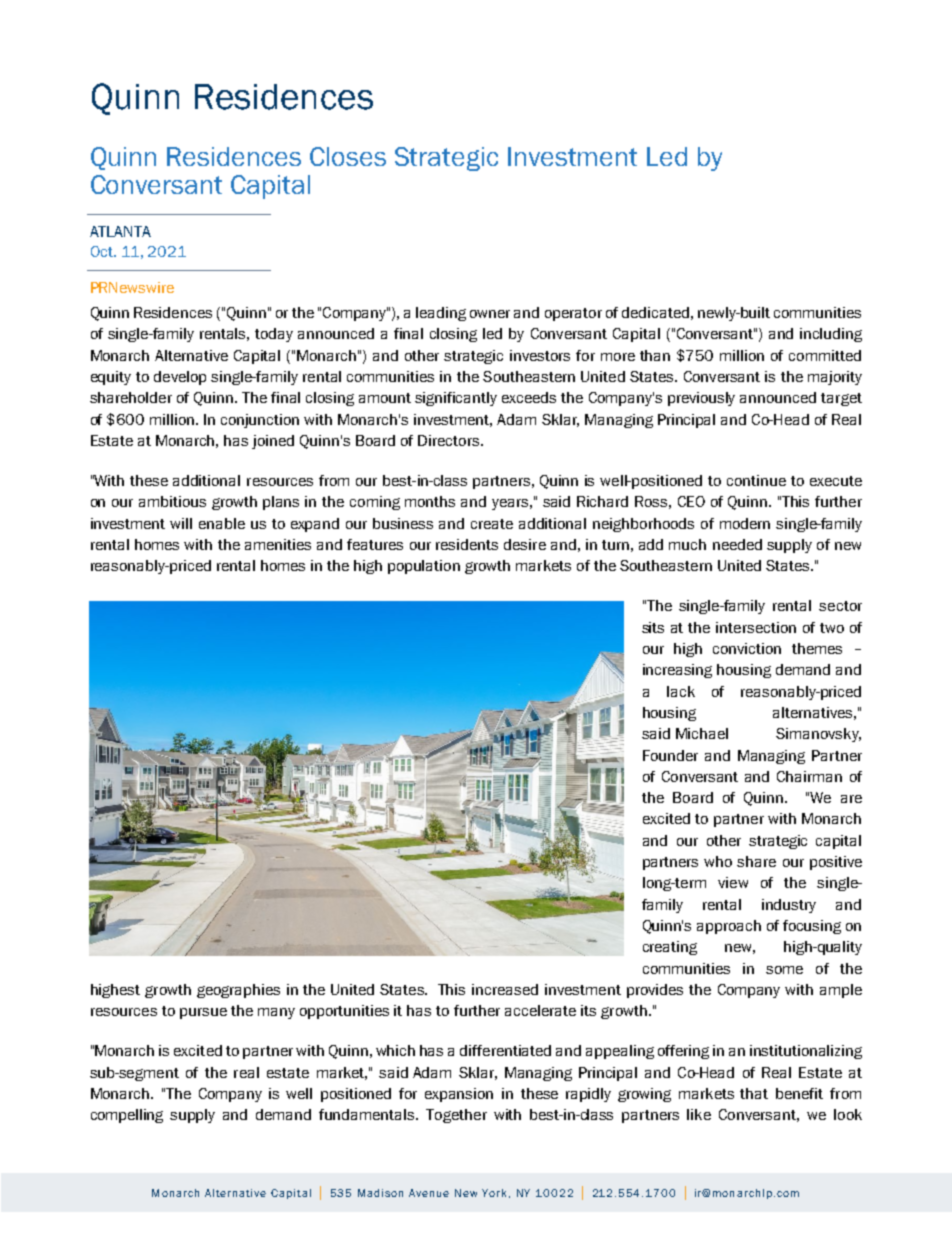  I want to click on increased, so click(505, 989).
